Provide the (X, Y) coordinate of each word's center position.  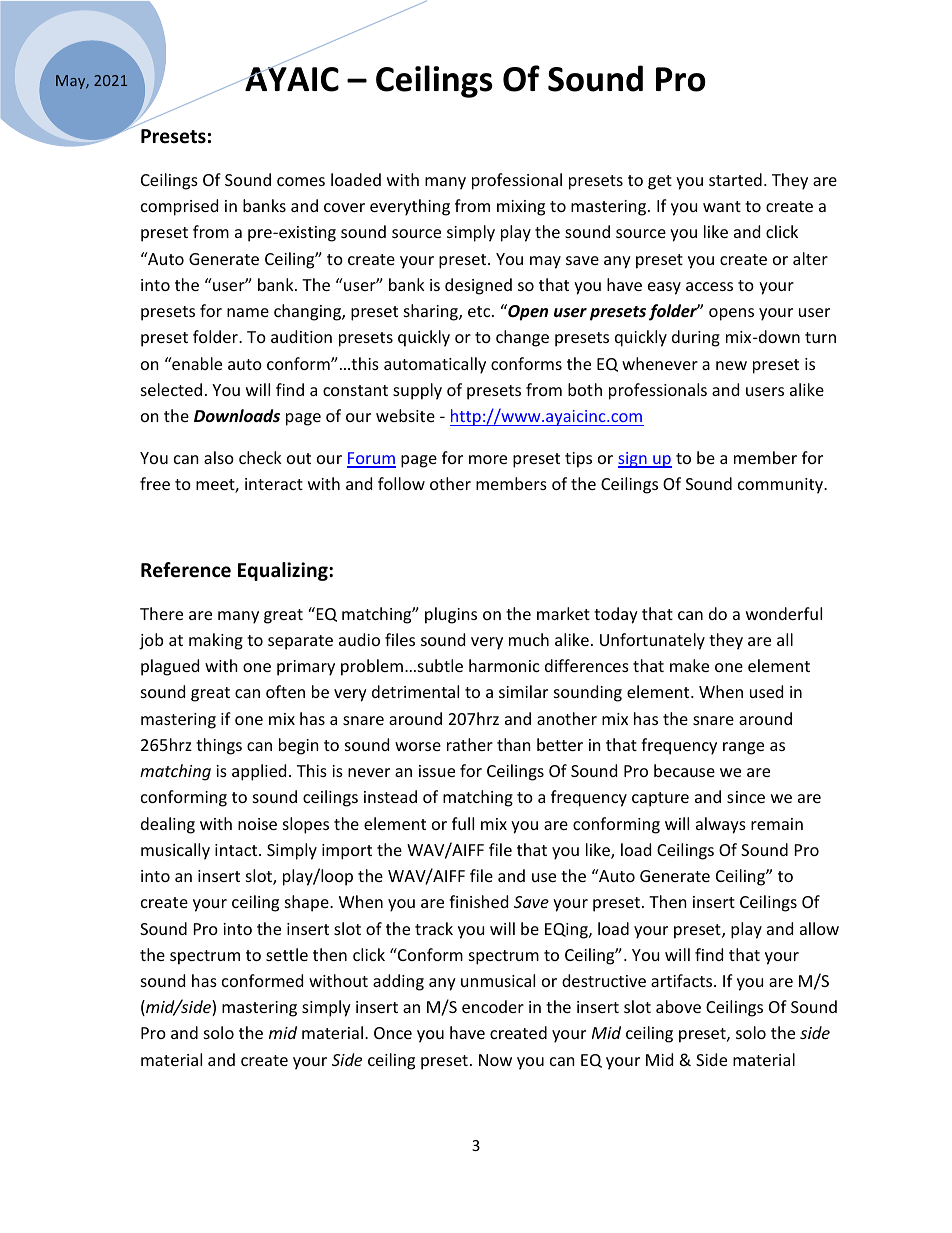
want (722, 206)
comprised (179, 207)
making (216, 641)
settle (287, 954)
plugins (451, 615)
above (678, 1006)
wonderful (784, 613)
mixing (521, 208)
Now (495, 1060)
